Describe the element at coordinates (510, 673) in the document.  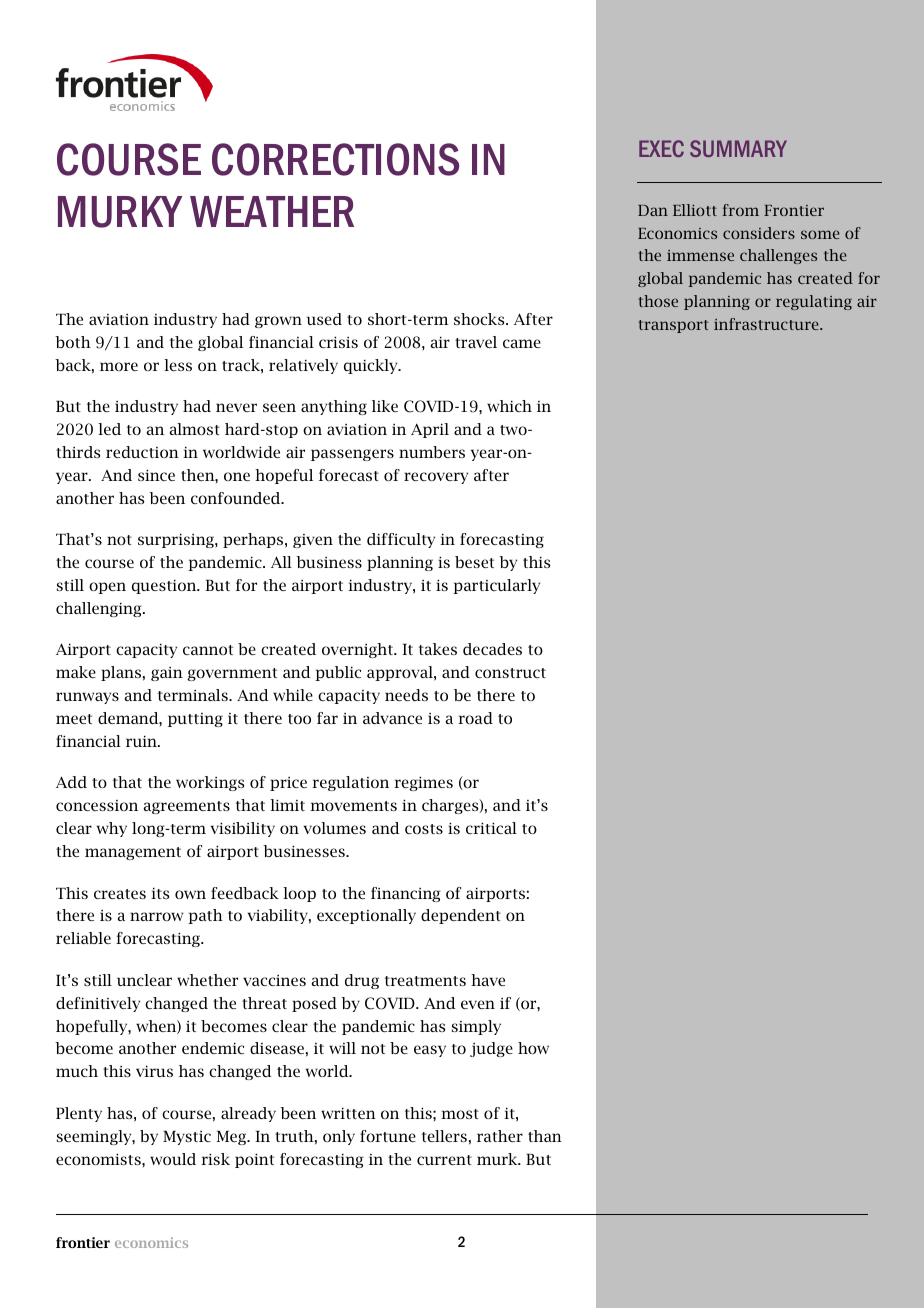
I see `construct` at that location.
